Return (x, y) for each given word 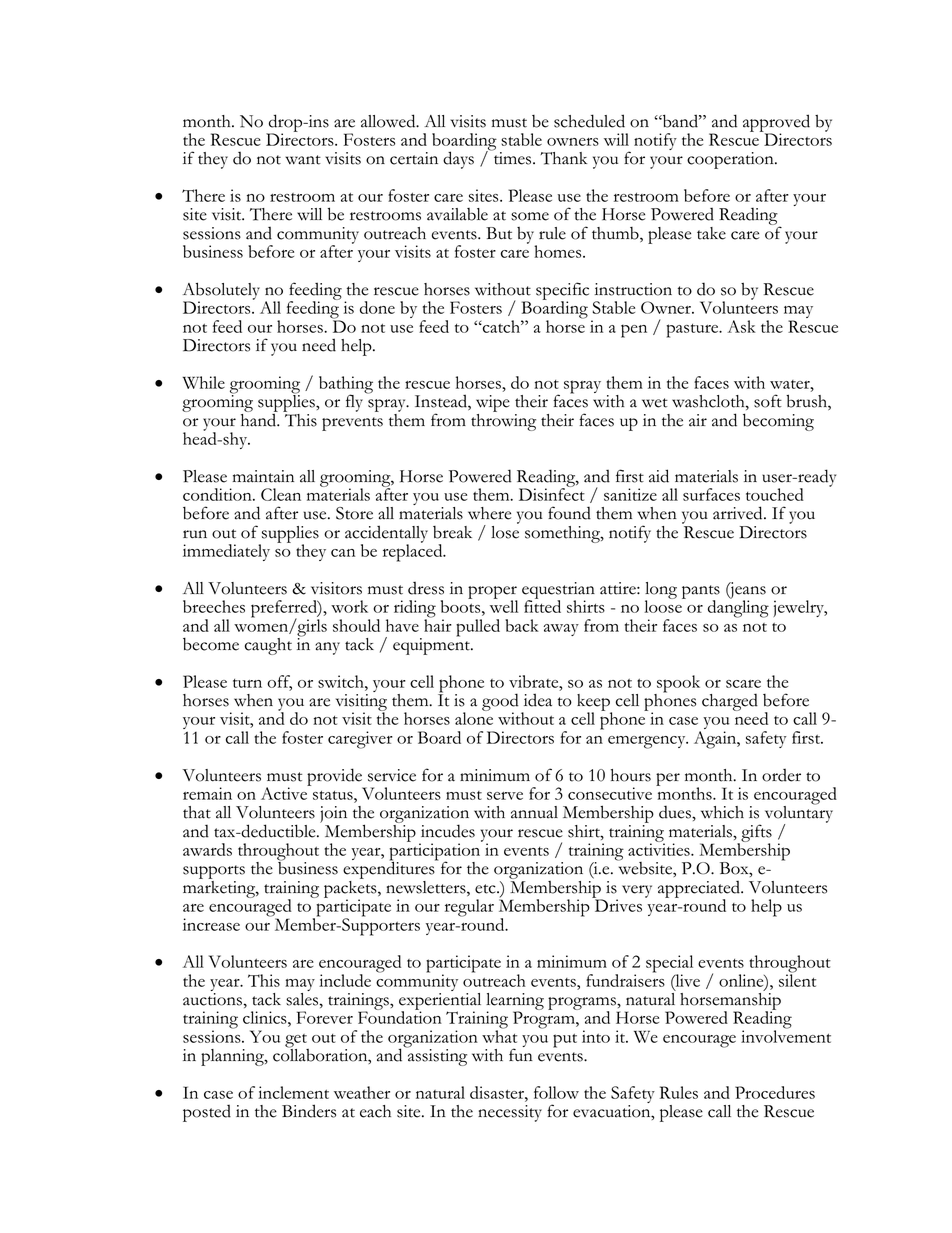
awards (207, 849)
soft (768, 401)
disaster (498, 1092)
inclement (293, 1092)
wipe (493, 405)
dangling (738, 608)
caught (268, 646)
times (512, 157)
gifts (755, 834)
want (303, 160)
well (504, 605)
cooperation (731, 160)
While (204, 382)
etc (486, 889)
